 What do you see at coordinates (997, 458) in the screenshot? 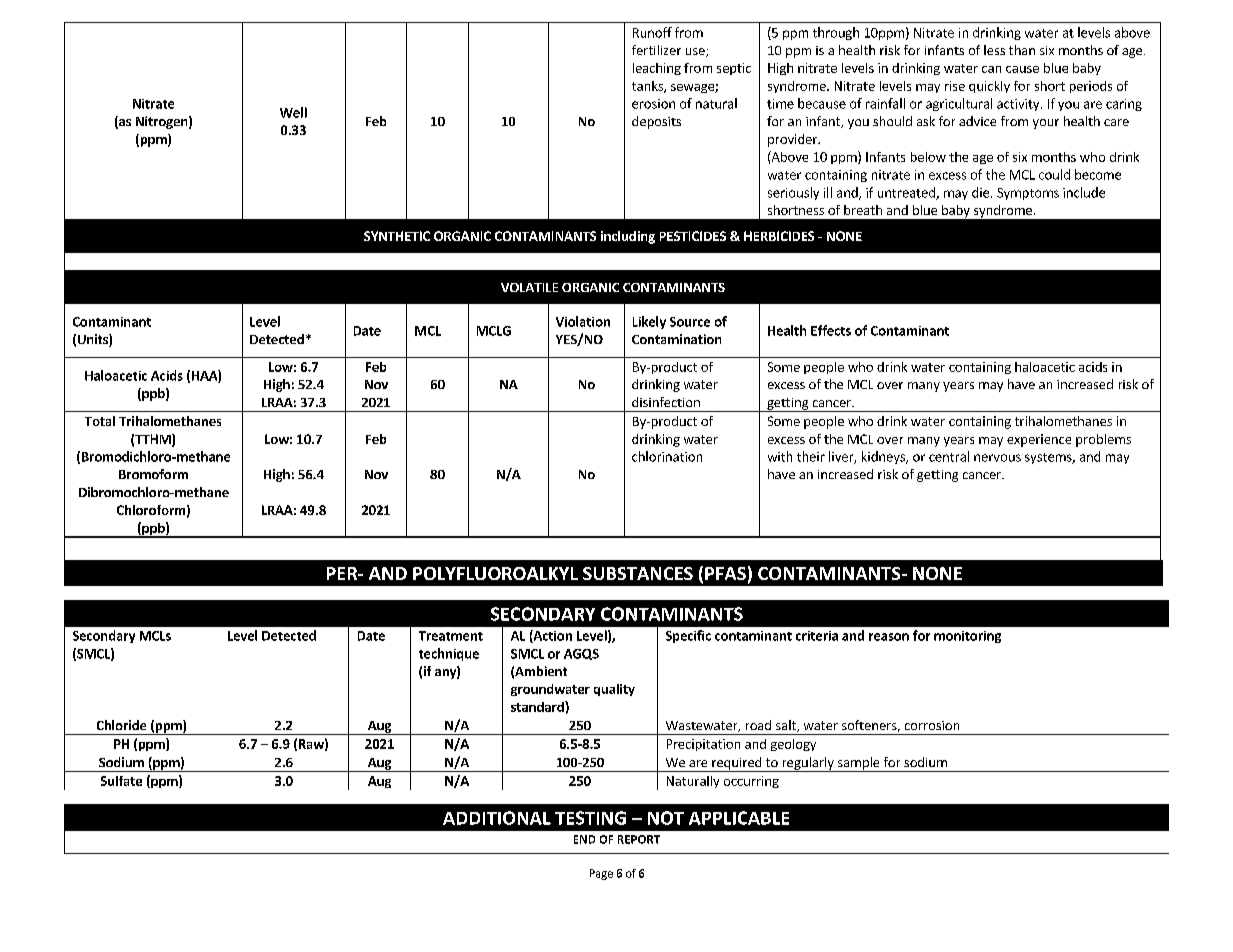
I see `nervous` at bounding box center [997, 458].
